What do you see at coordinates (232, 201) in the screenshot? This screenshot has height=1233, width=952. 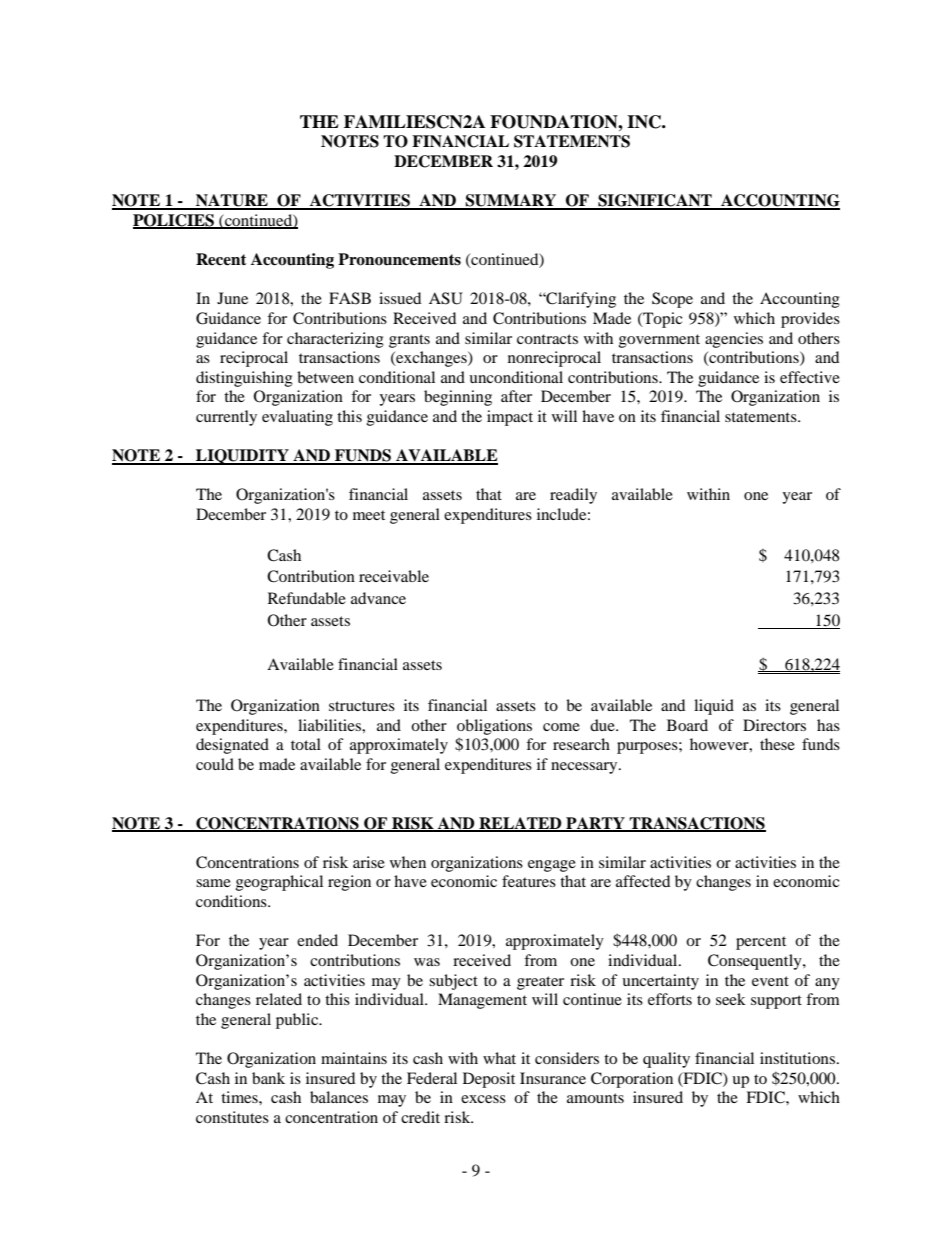 I see `NATURE` at bounding box center [232, 201].
